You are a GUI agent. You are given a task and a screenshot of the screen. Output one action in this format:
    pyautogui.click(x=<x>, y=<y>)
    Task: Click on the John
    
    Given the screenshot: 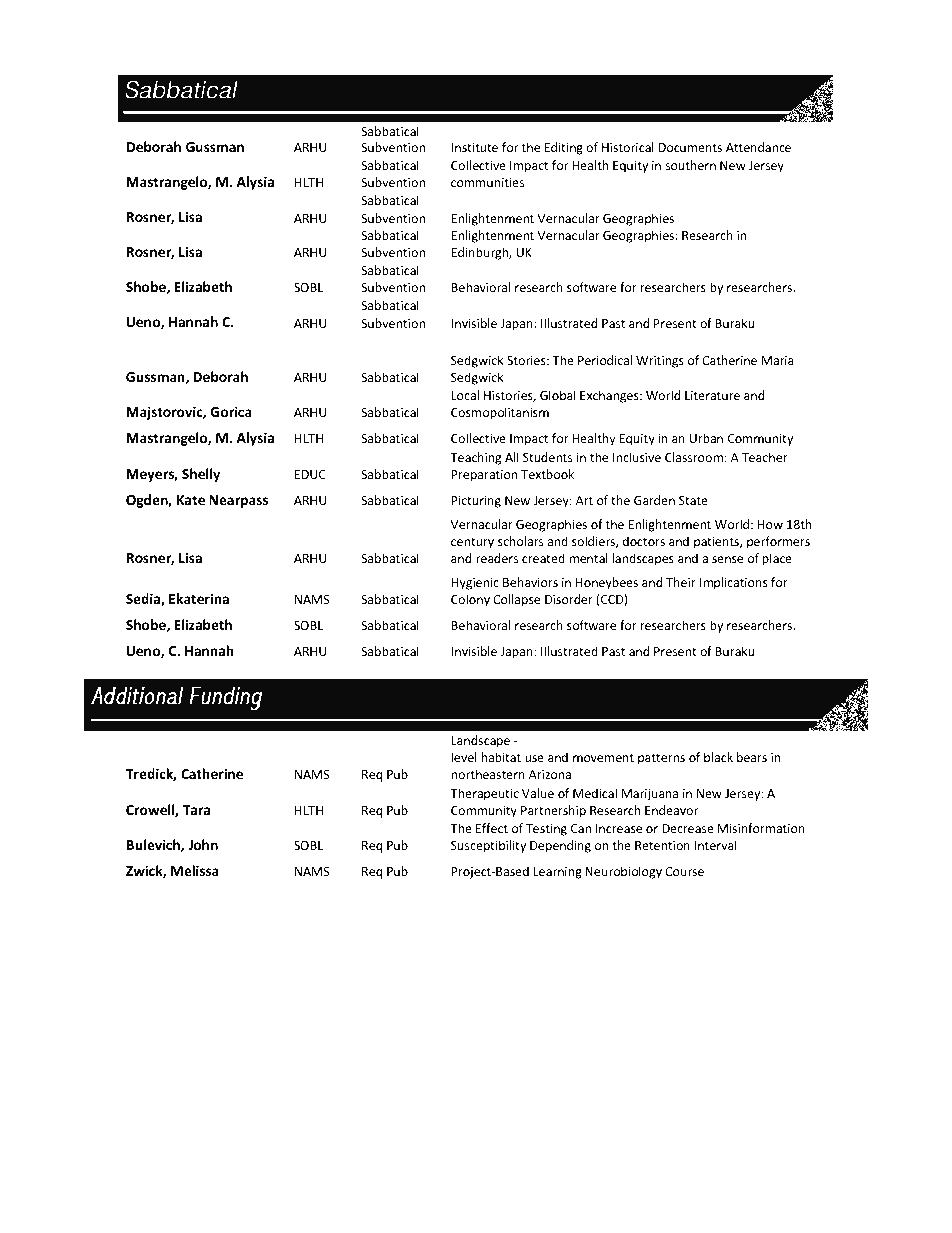 What is the action you would take?
    pyautogui.click(x=203, y=844)
